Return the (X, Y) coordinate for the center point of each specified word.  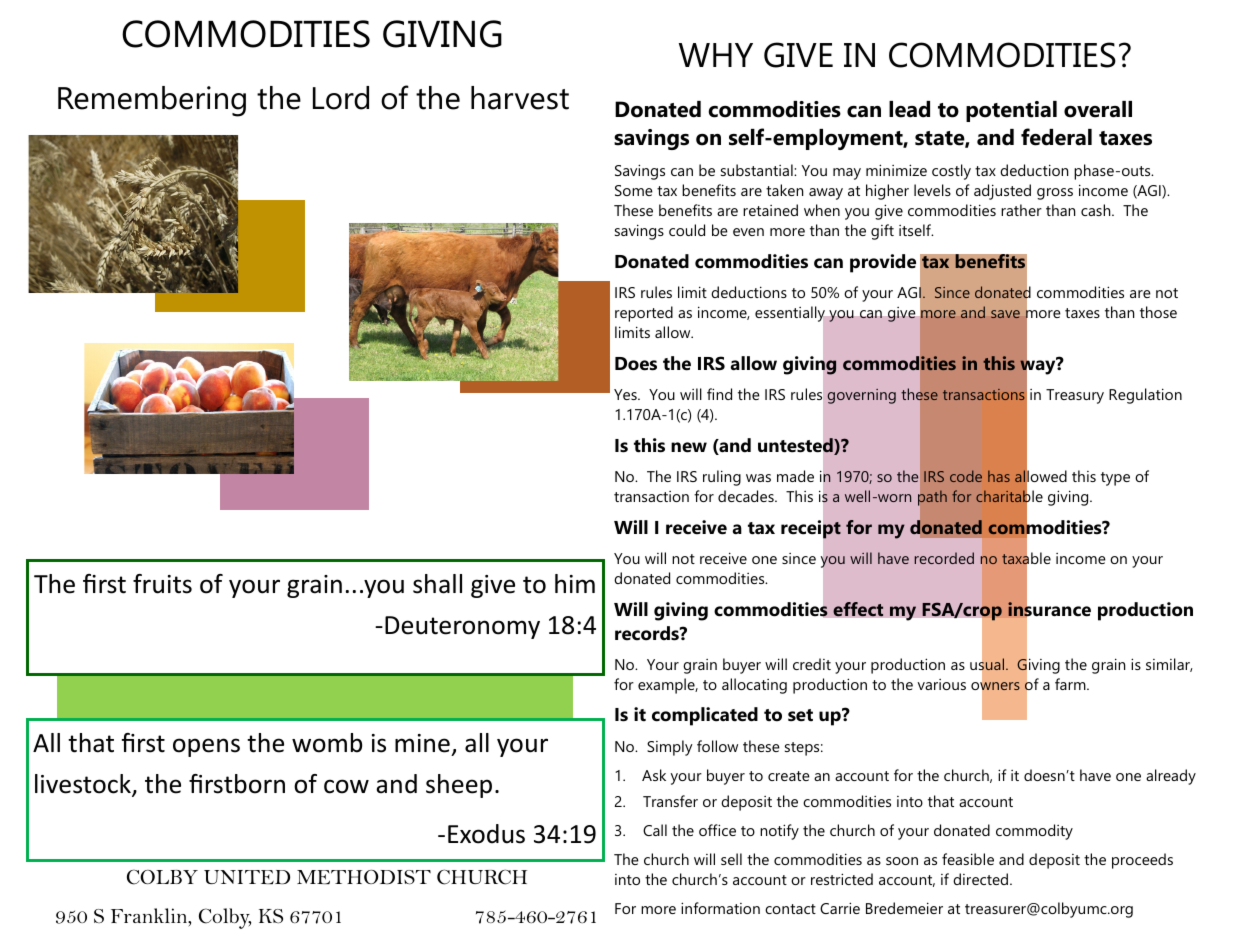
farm (1071, 684)
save (1005, 314)
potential (1011, 111)
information (720, 908)
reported (644, 314)
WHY (716, 55)
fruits (162, 584)
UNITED (247, 877)
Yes (626, 394)
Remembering (152, 101)
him (575, 583)
